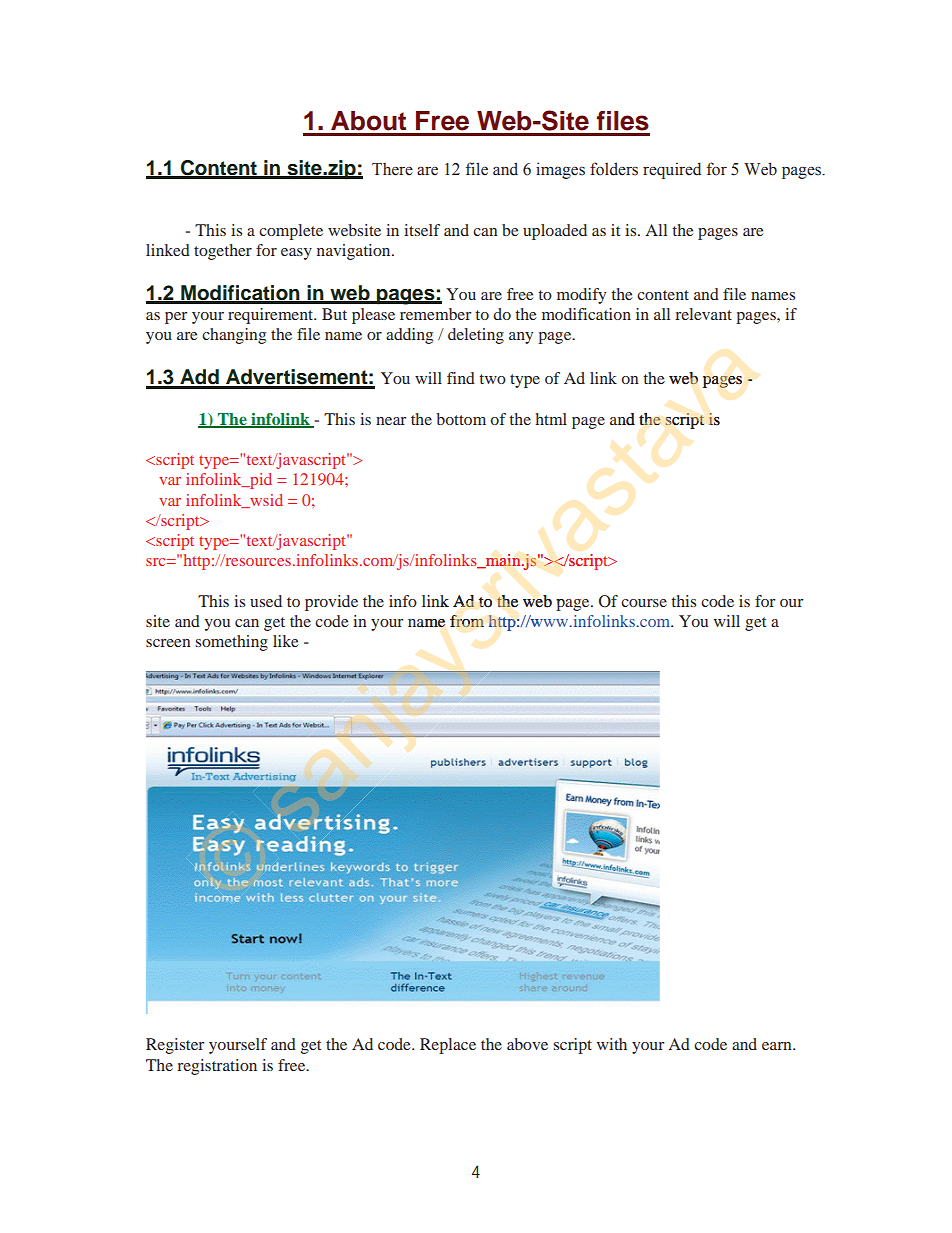  I want to click on modify, so click(581, 296).
